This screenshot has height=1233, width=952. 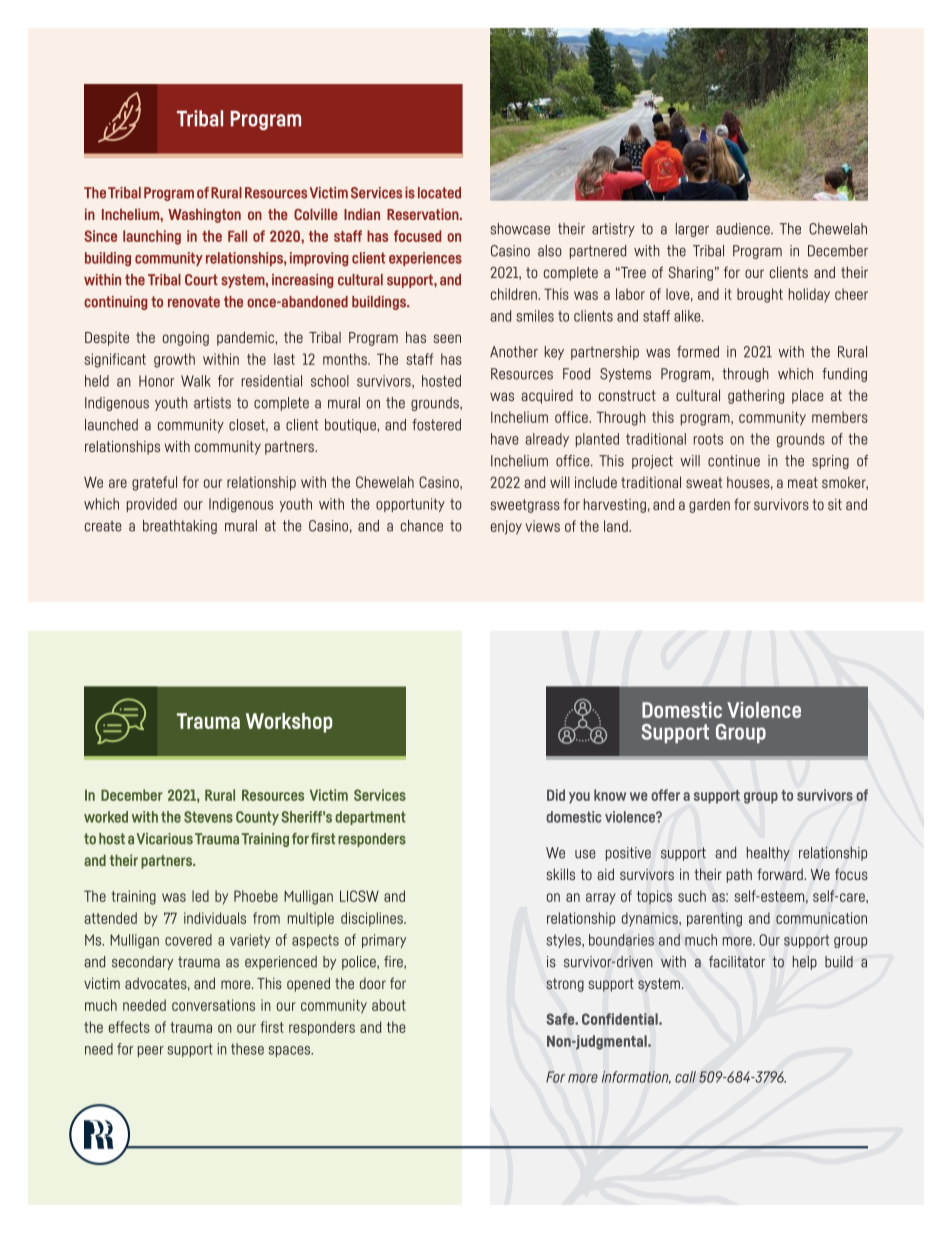 I want to click on showcase, so click(x=520, y=229).
